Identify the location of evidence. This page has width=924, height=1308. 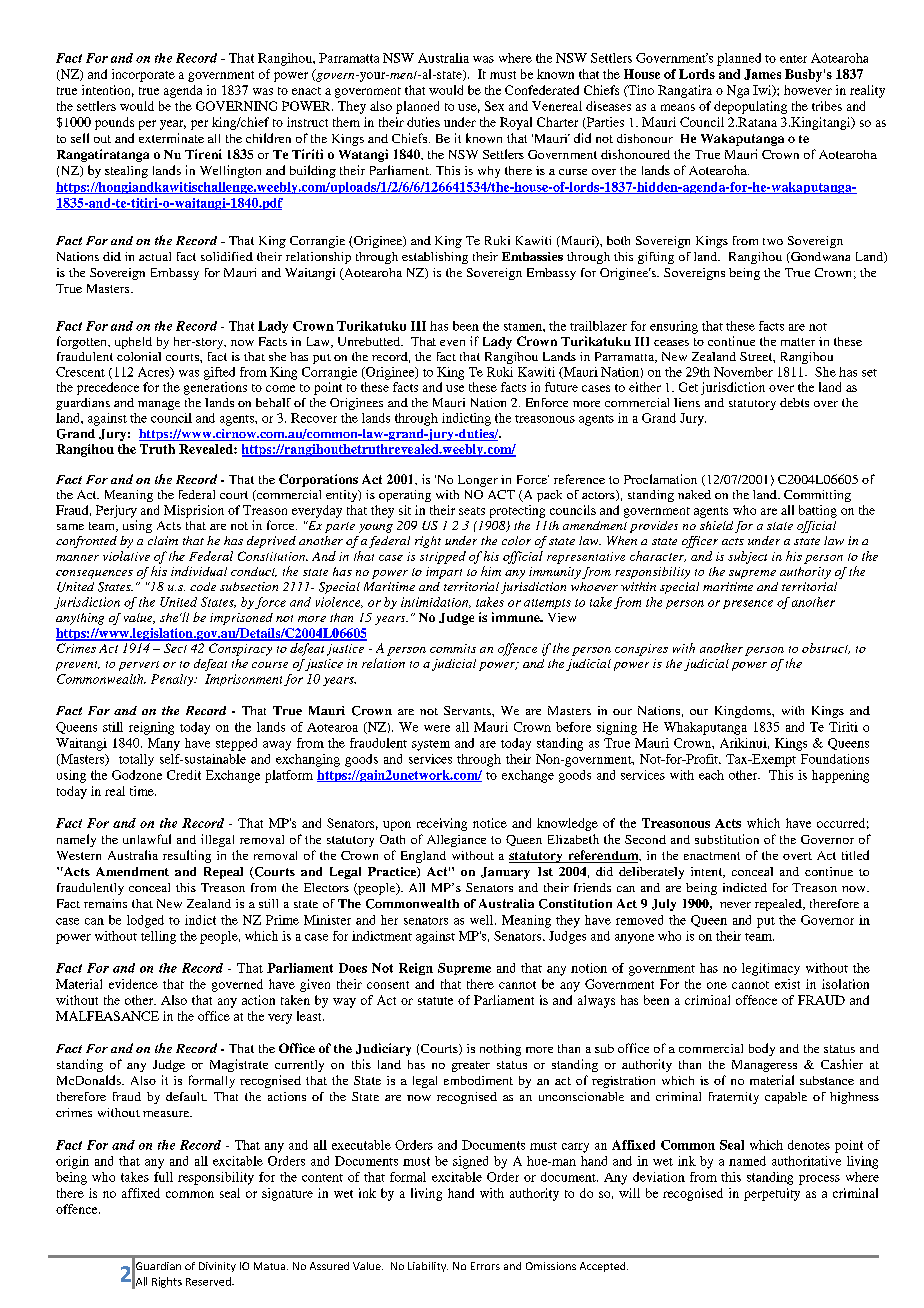
(133, 984).
